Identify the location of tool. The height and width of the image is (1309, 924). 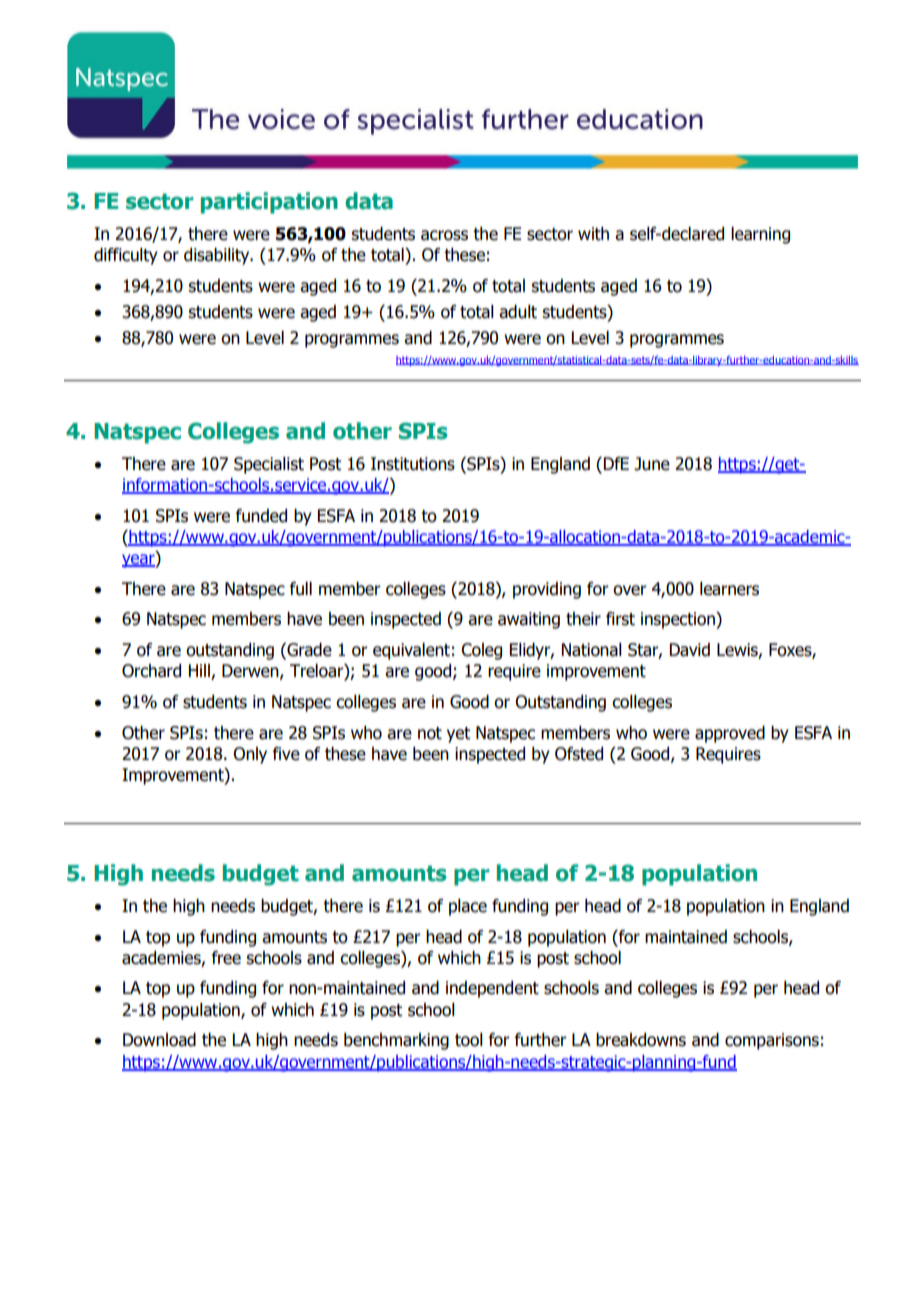
(469, 1040).
